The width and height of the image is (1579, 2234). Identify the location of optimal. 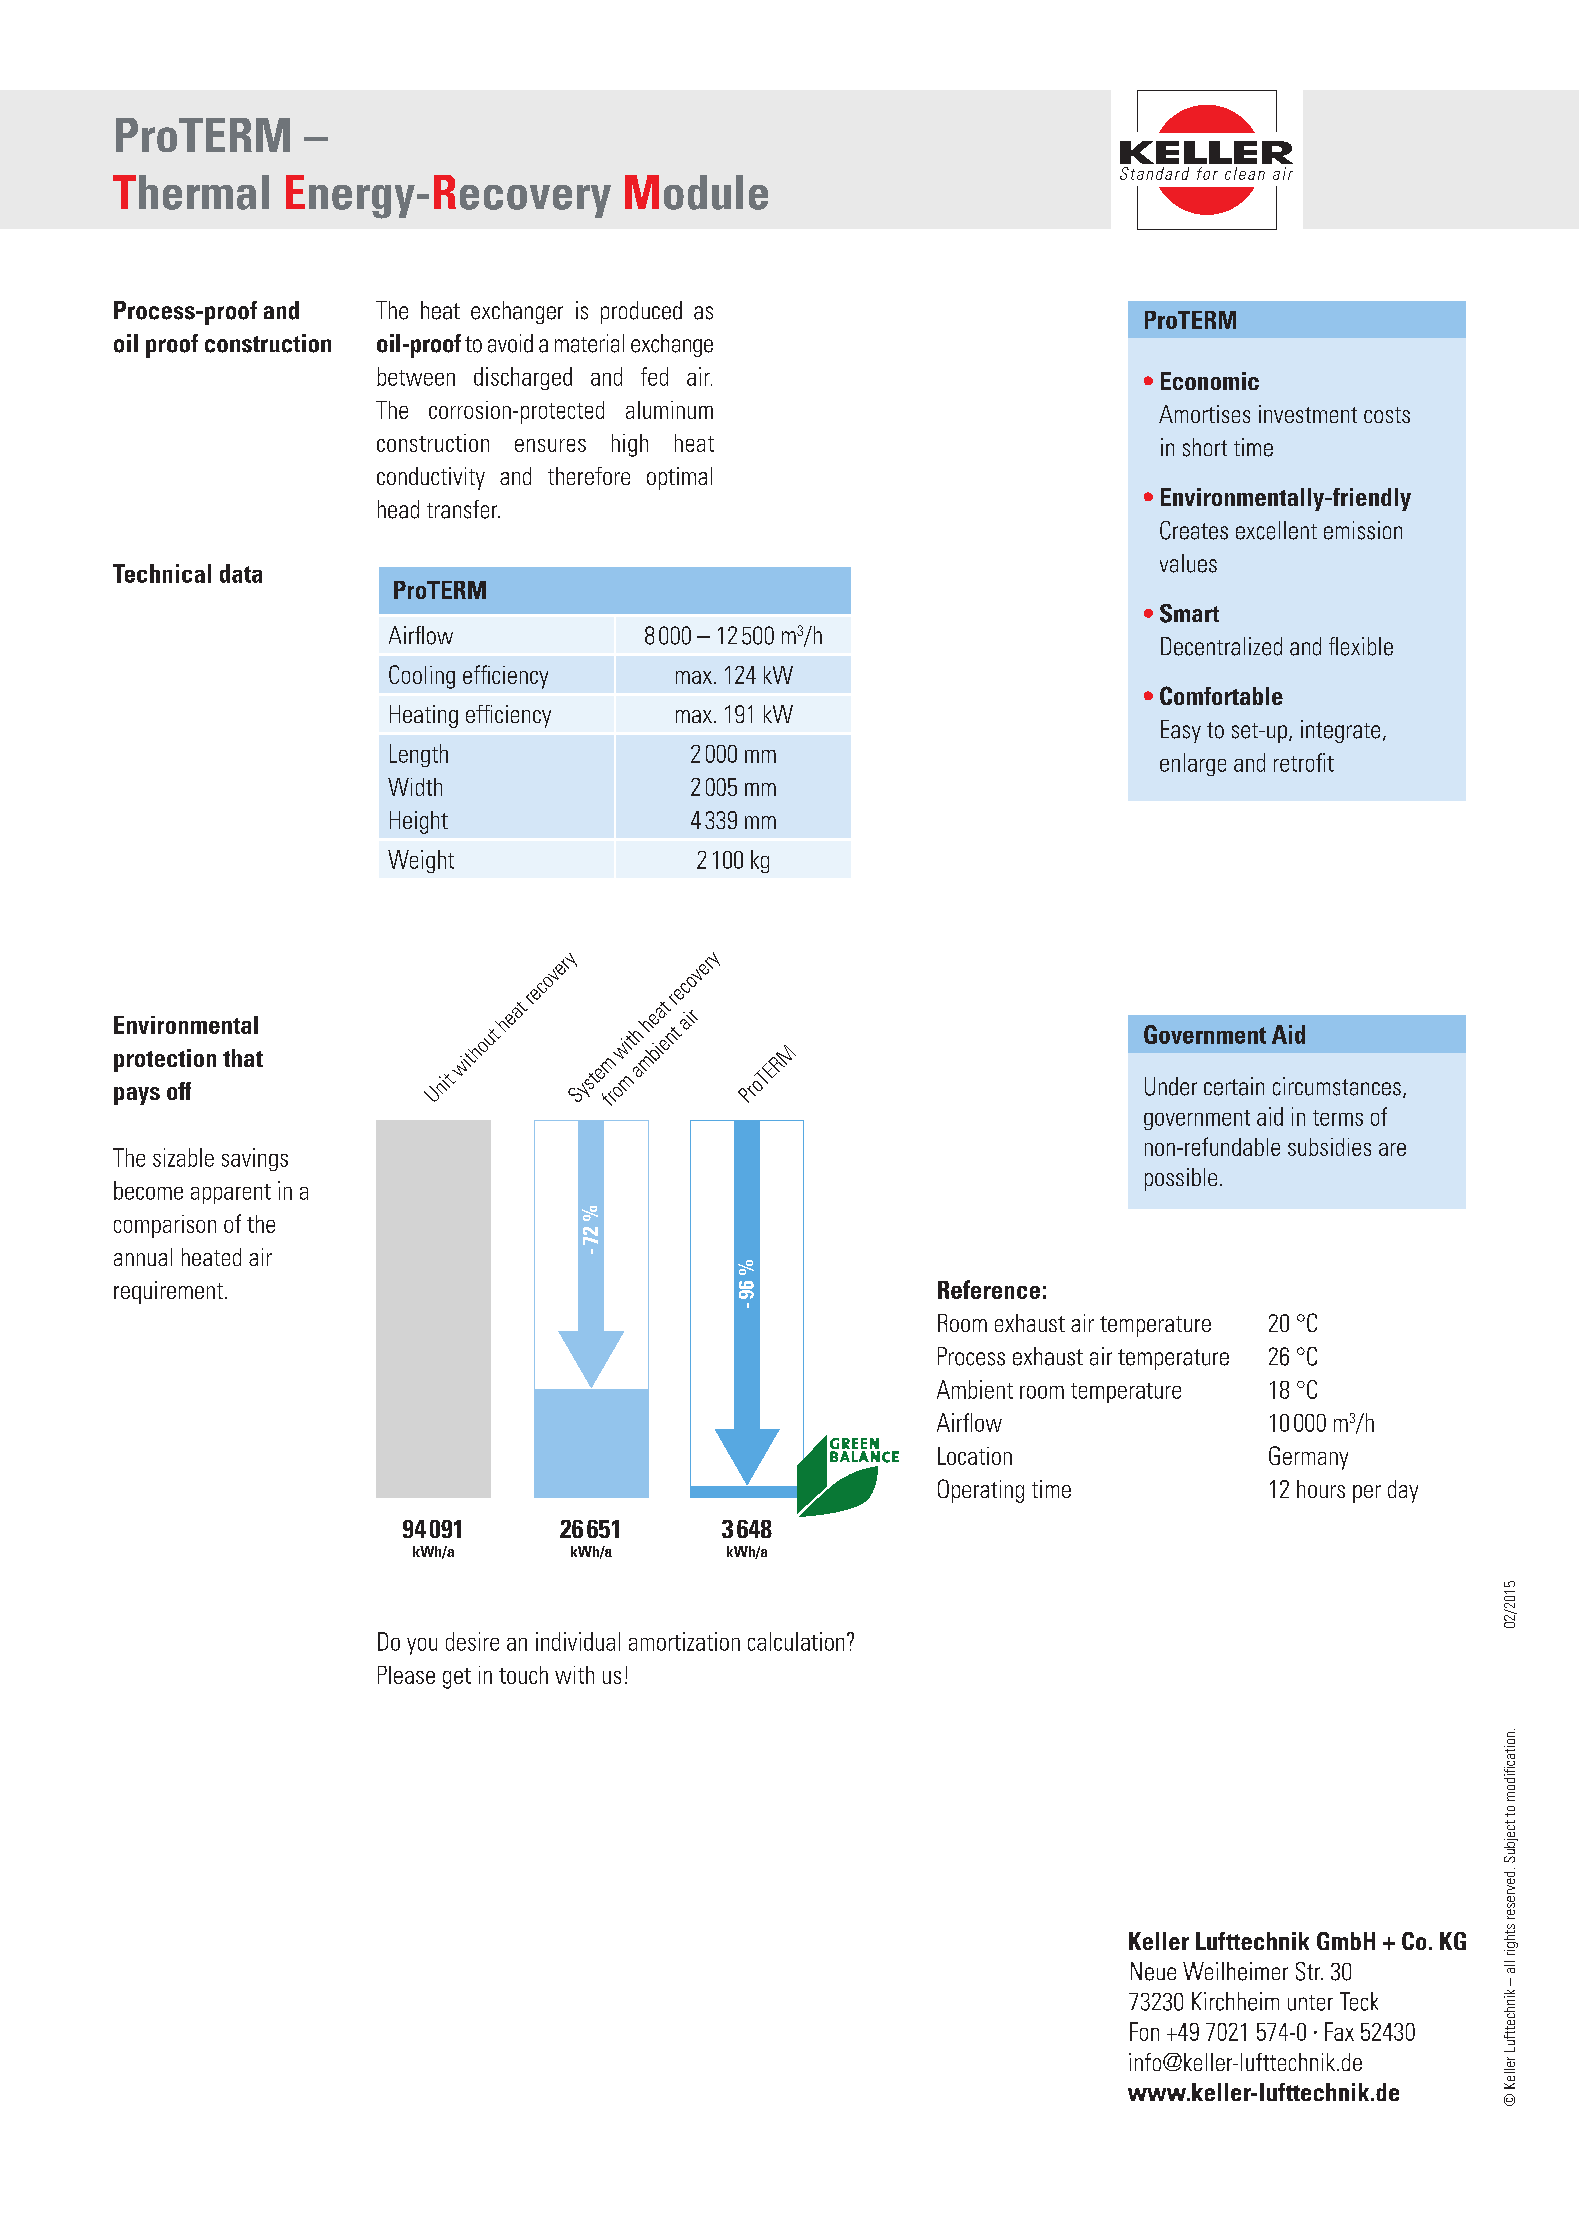
(679, 478).
